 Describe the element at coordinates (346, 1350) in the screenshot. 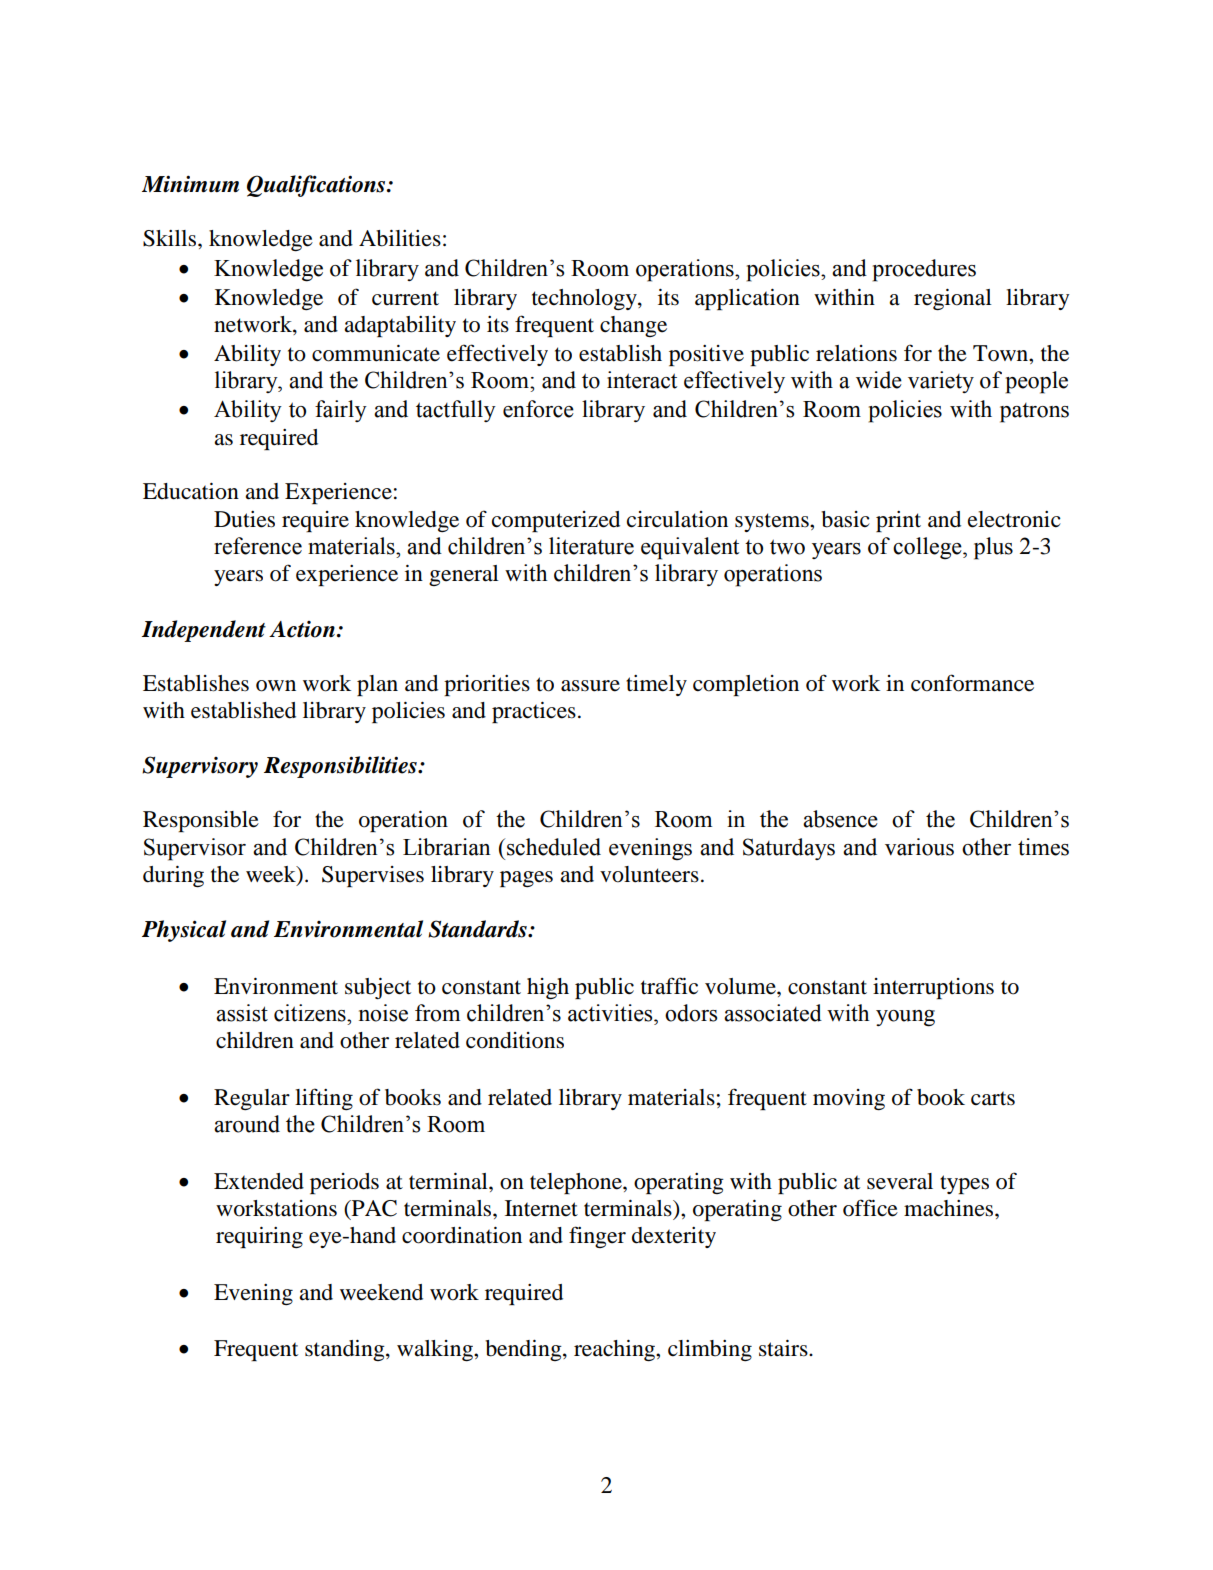

I see `standing` at that location.
